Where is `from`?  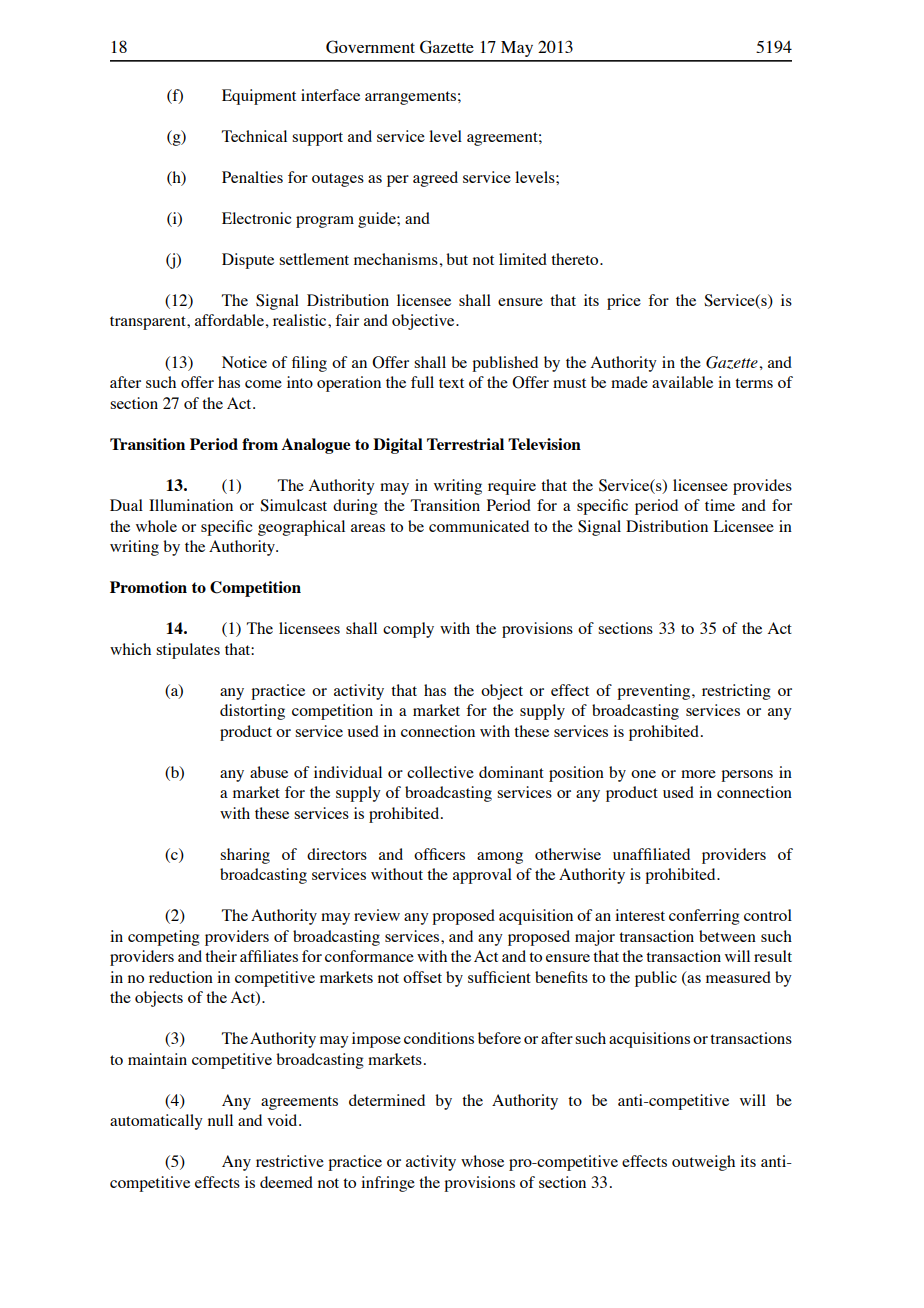 from is located at coordinates (260, 444).
